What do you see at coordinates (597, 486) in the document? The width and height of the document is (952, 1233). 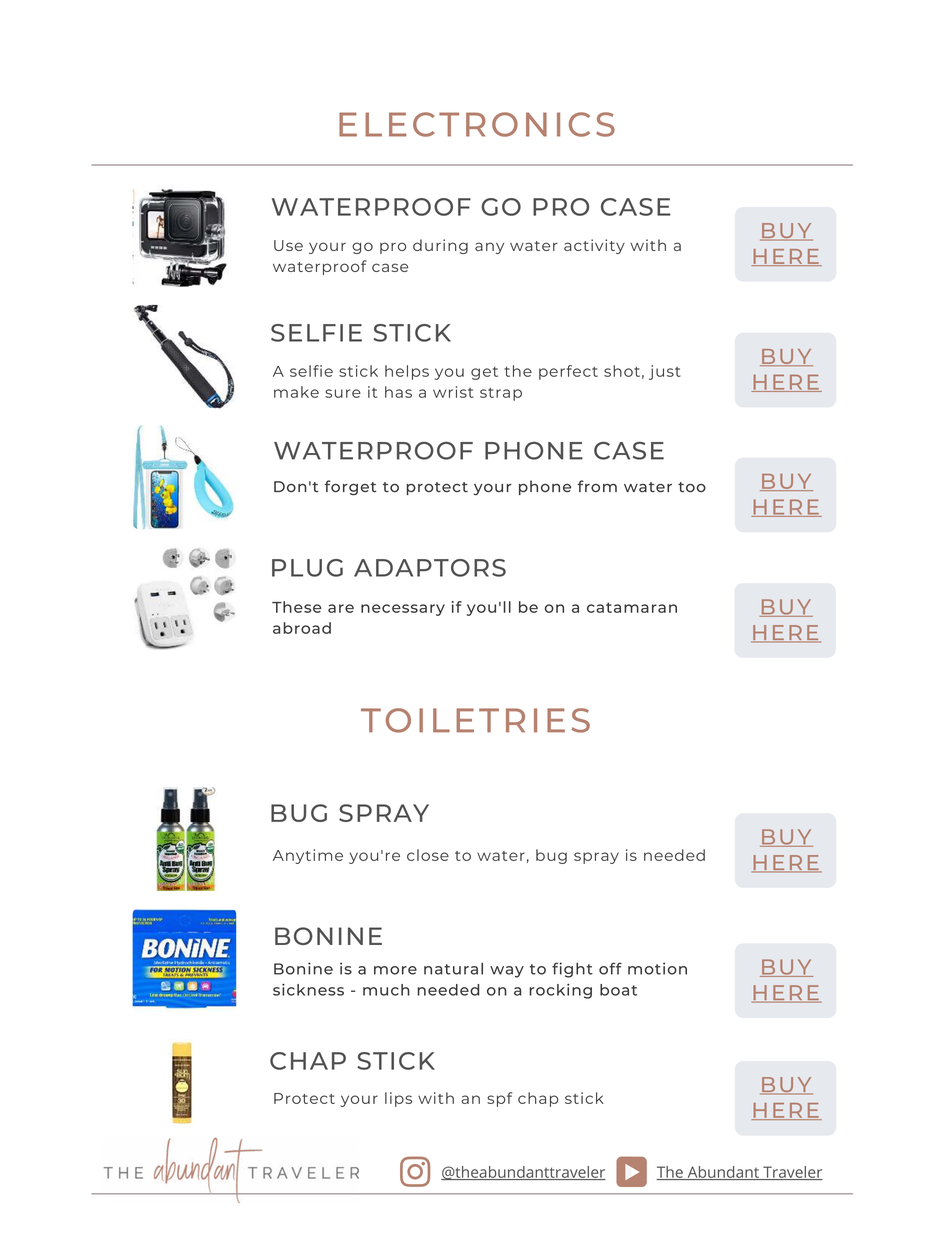 I see `from` at bounding box center [597, 486].
